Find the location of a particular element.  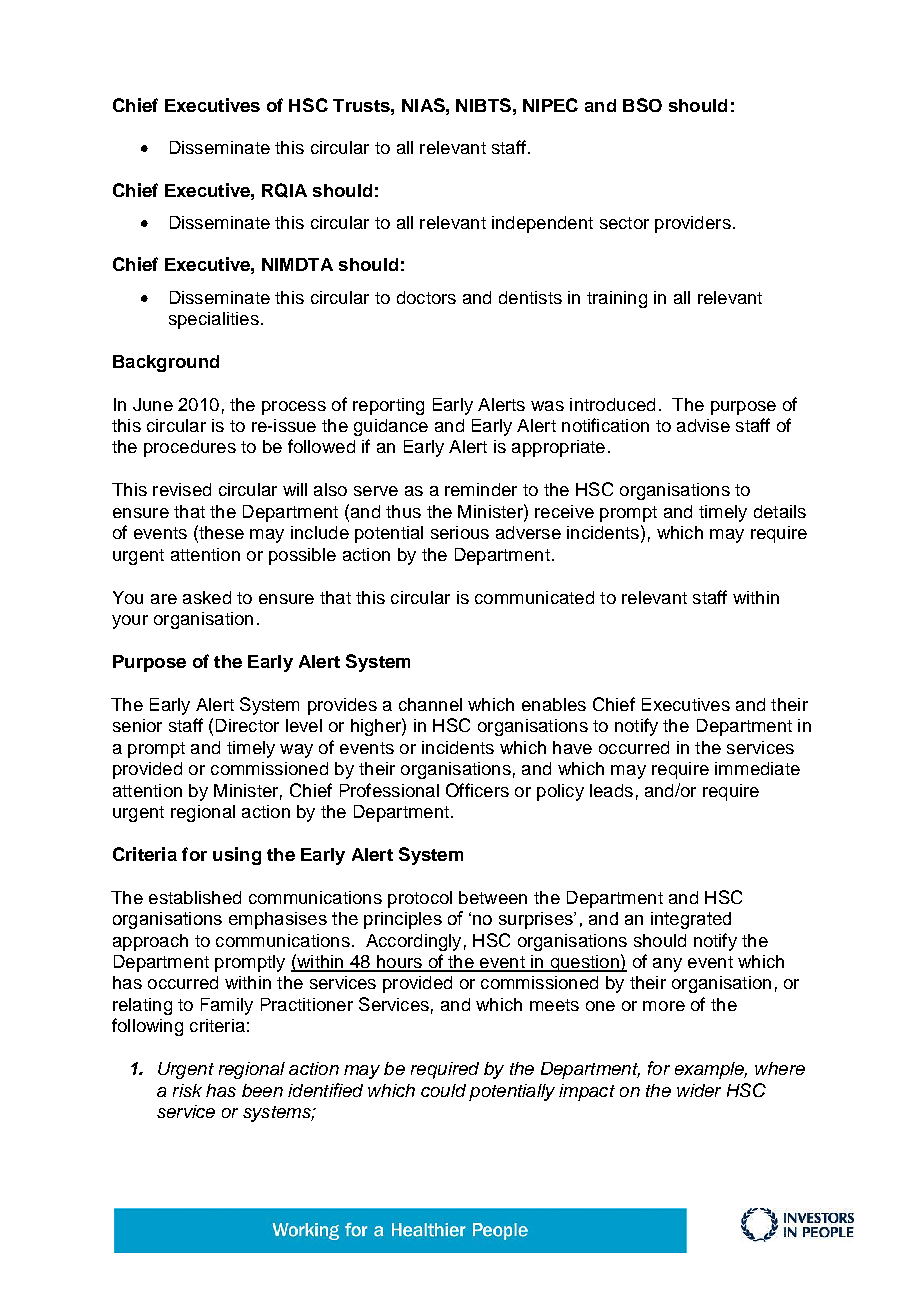

doctors is located at coordinates (426, 297).
